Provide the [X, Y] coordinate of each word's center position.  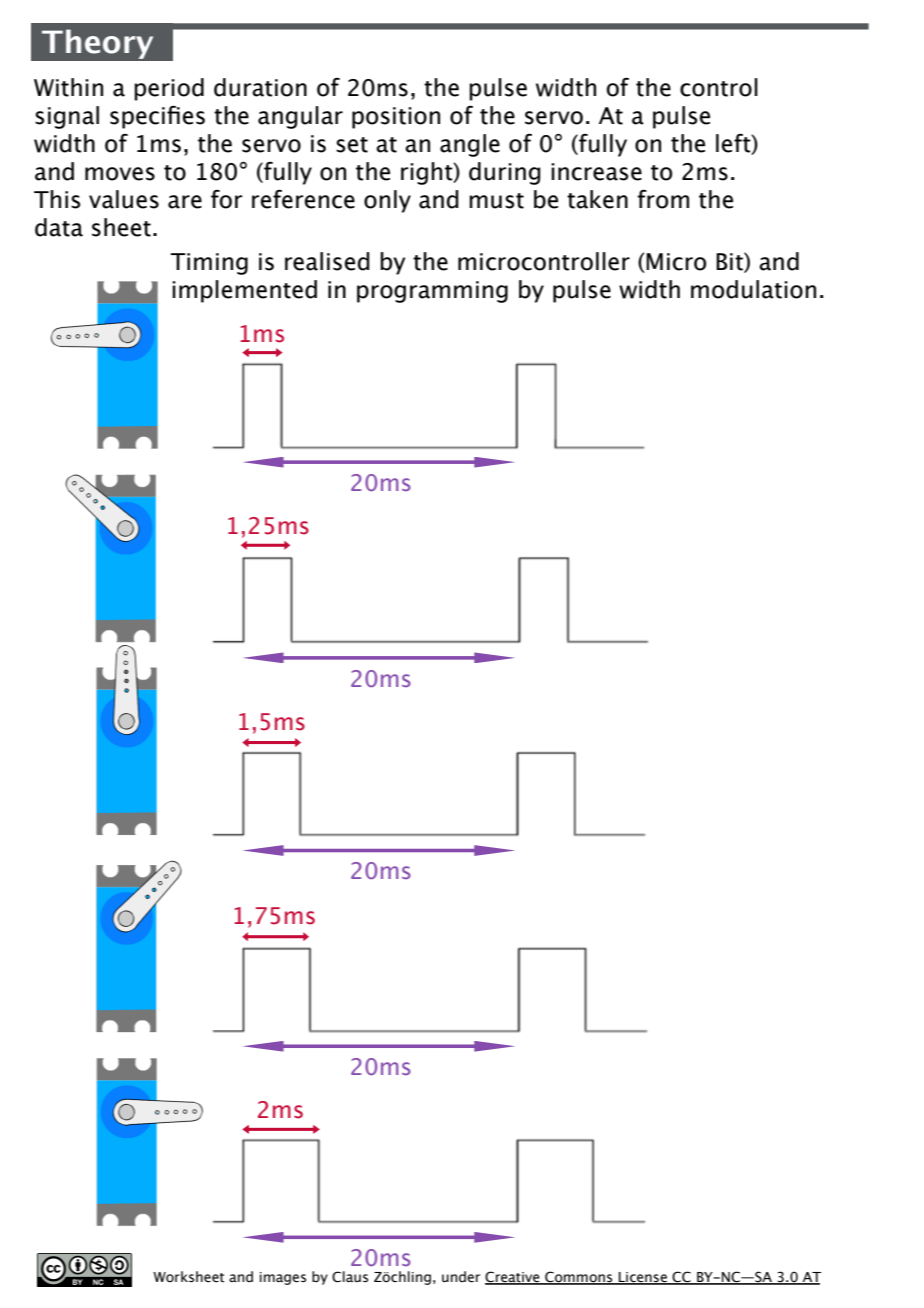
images [283, 1278]
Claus [350, 1277]
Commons [579, 1277]
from [663, 199]
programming [432, 292]
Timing [209, 264]
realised [327, 261]
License [643, 1278]
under [461, 1277]
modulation [753, 289]
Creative [513, 1277]
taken [597, 199]
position [396, 118]
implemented [244, 291]
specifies [157, 117]
